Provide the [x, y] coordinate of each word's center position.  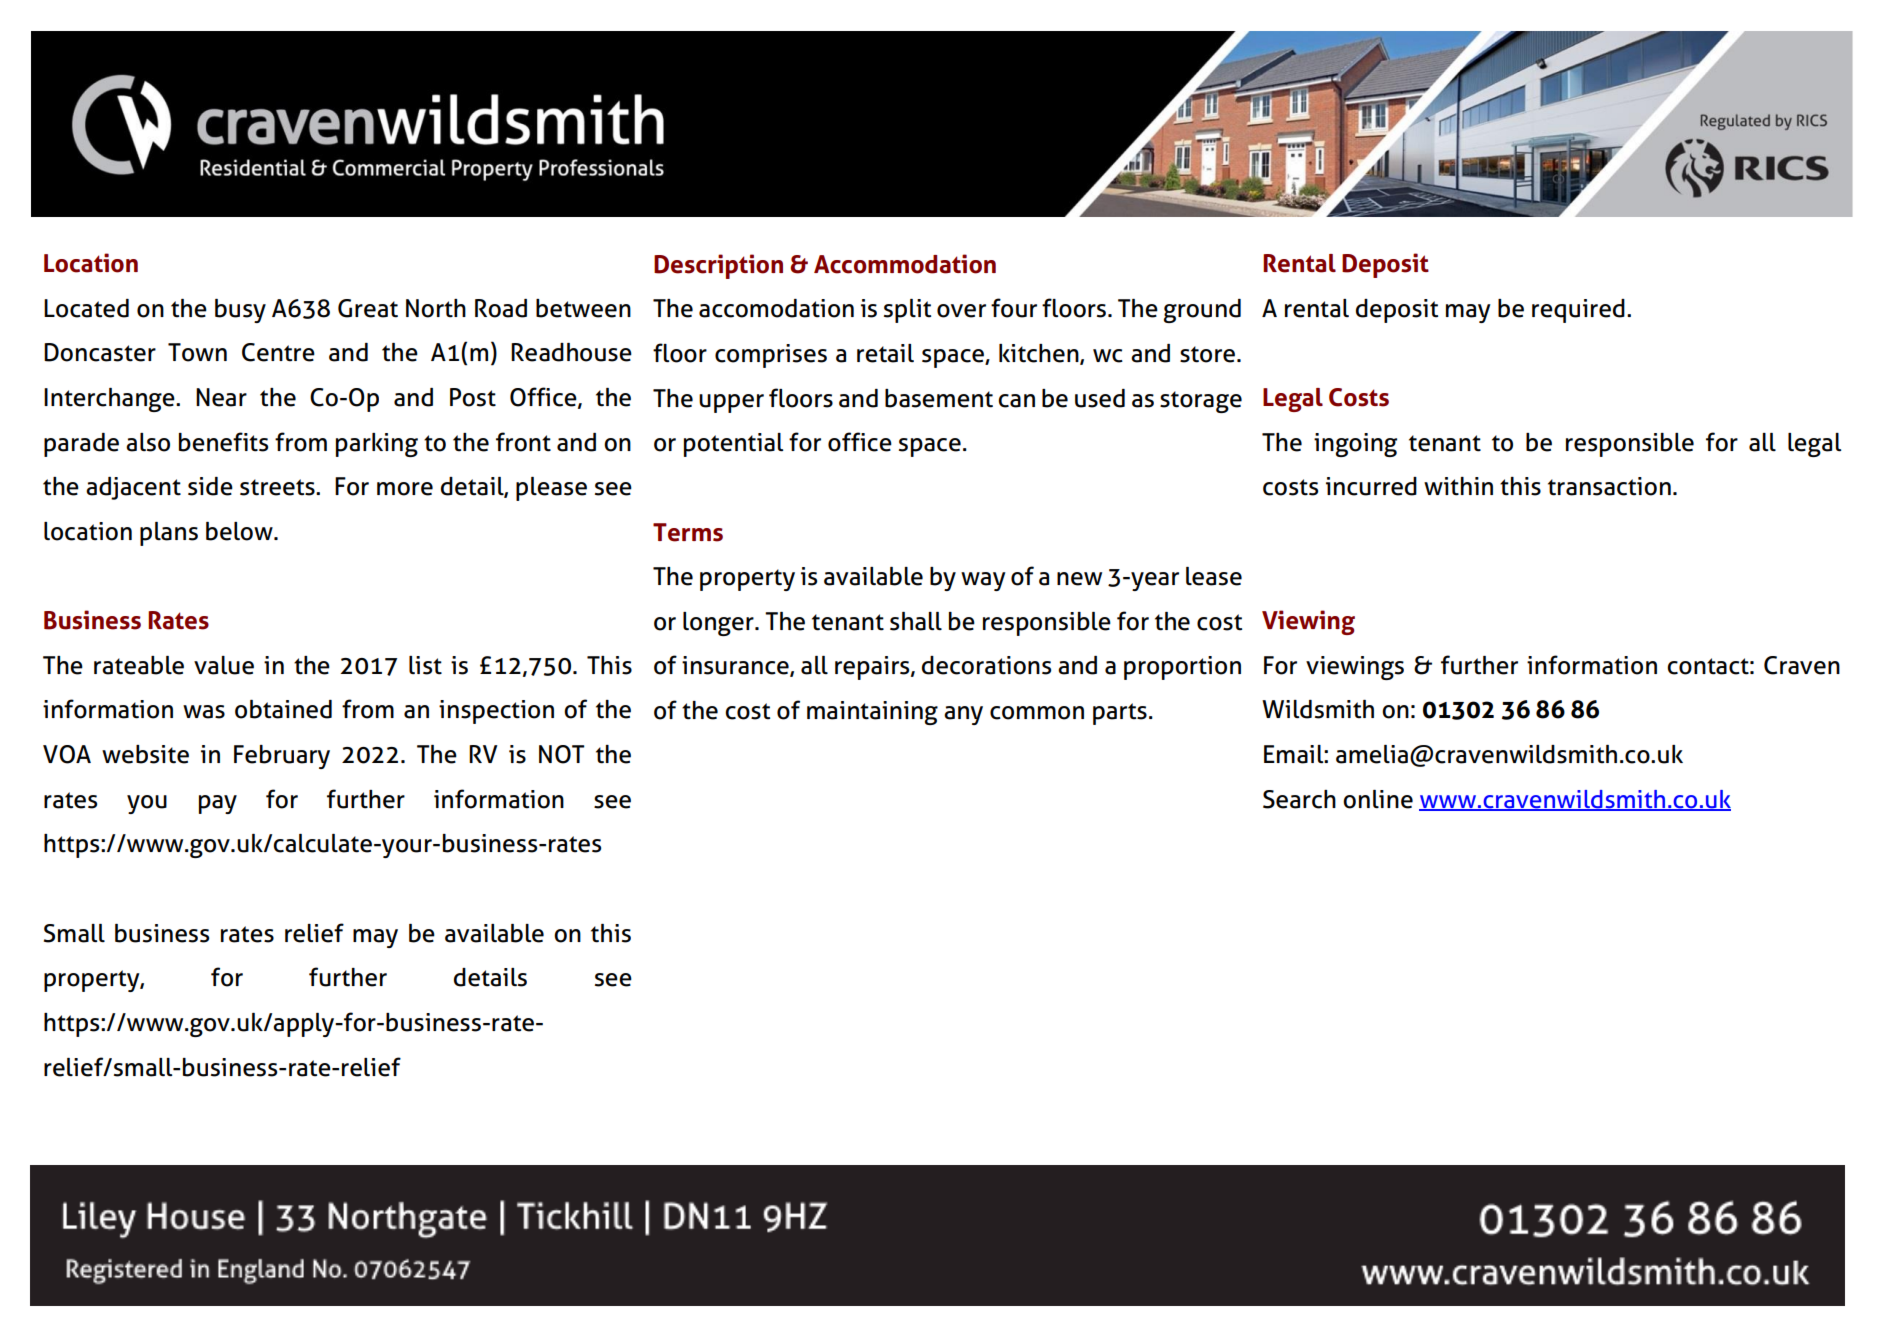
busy [240, 311]
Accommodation [905, 264]
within [1458, 486]
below [240, 531]
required [1578, 311]
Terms [688, 532]
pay [218, 804]
